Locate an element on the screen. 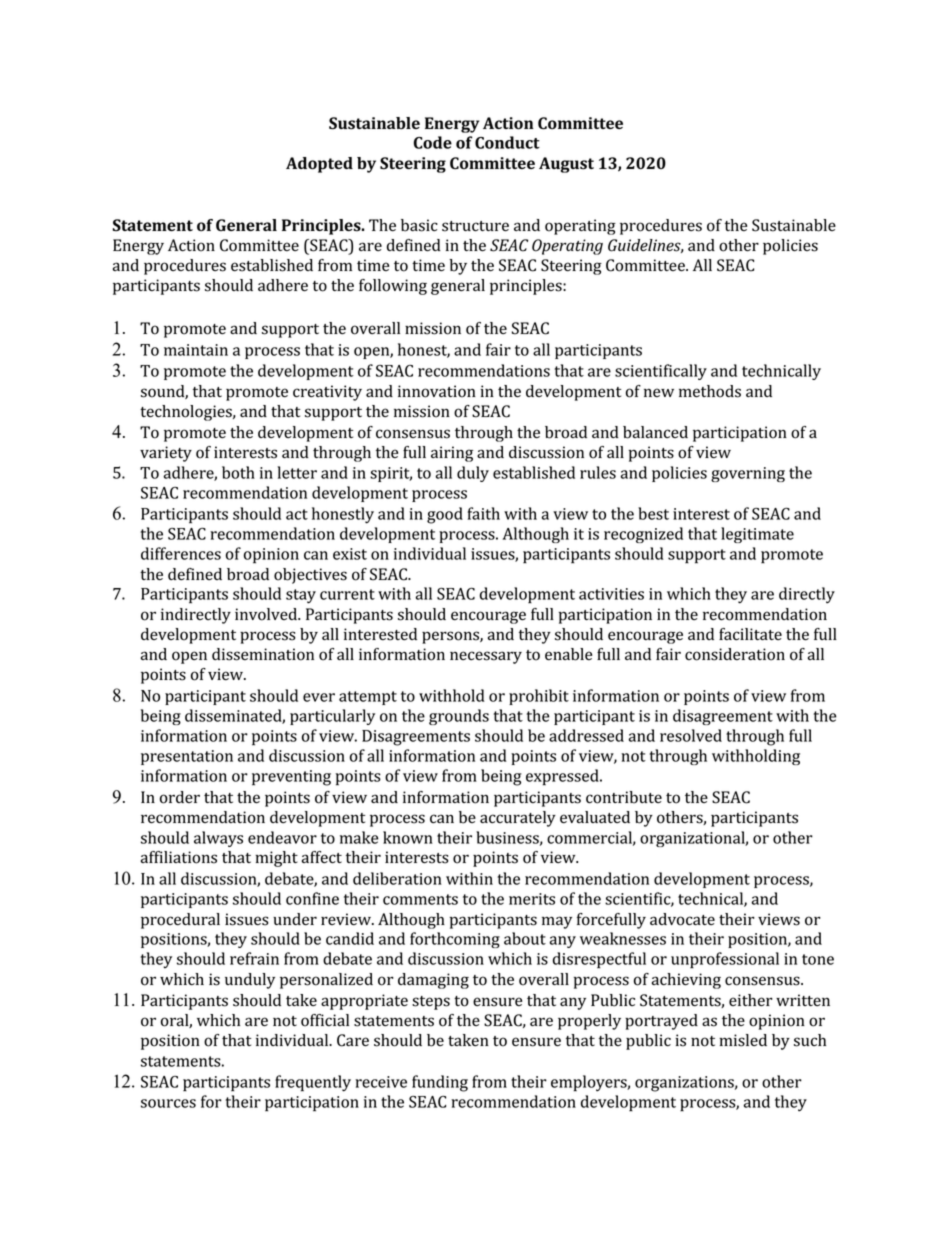  Conduct is located at coordinates (507, 142).
